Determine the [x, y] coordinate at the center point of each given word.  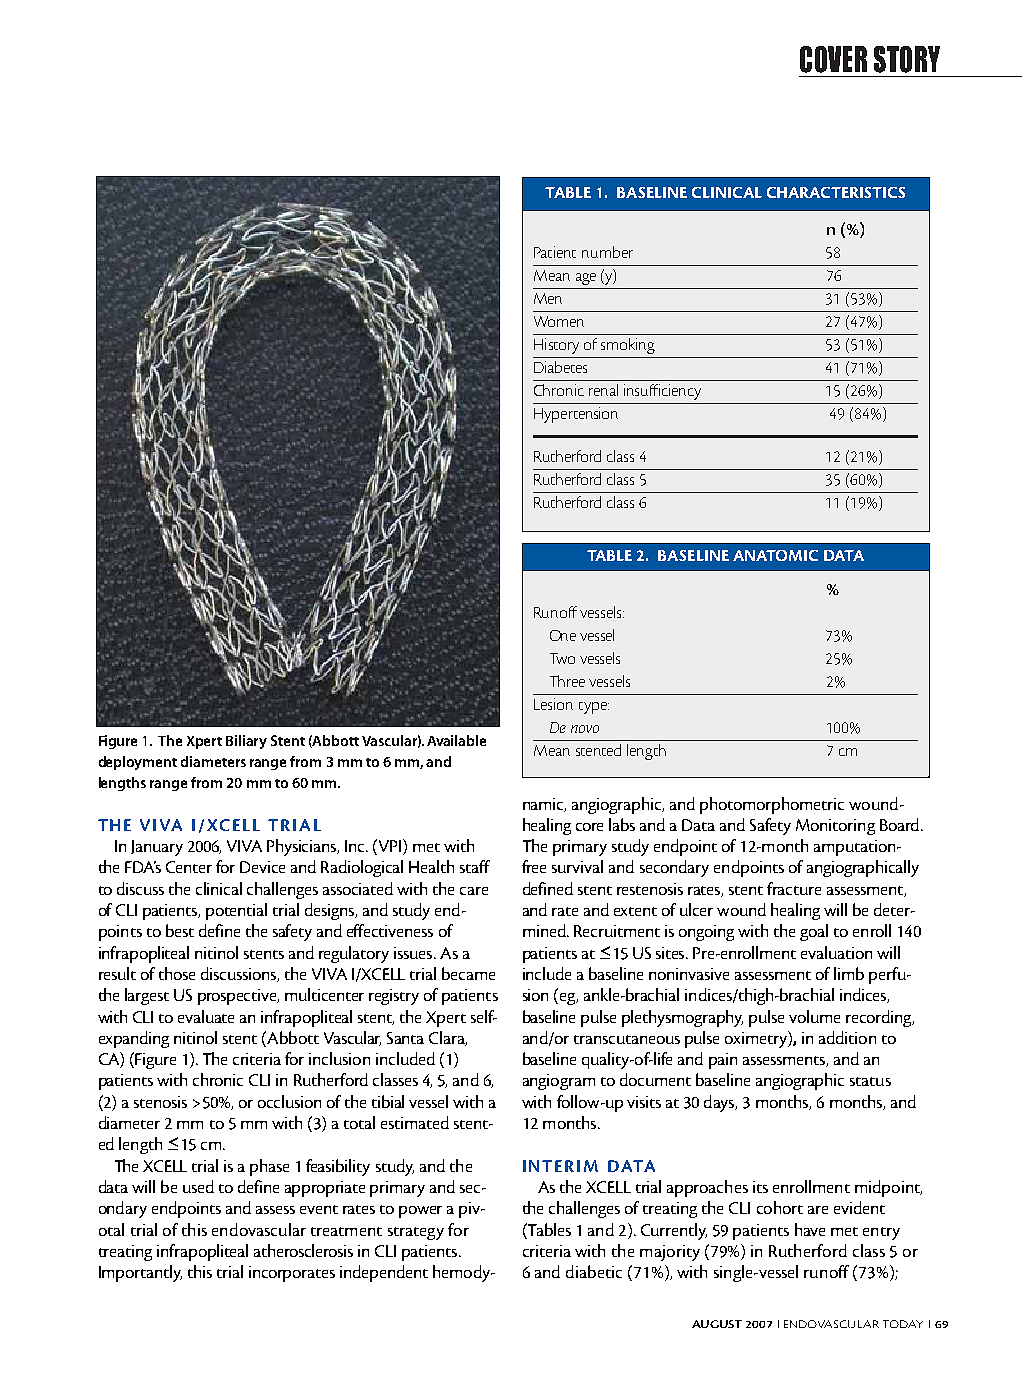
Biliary [246, 742]
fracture [794, 888]
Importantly [140, 1273]
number [607, 252]
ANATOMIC [775, 555]
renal [603, 390]
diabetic [594, 1271]
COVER [833, 59]
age [586, 279]
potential [236, 911]
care [474, 891]
